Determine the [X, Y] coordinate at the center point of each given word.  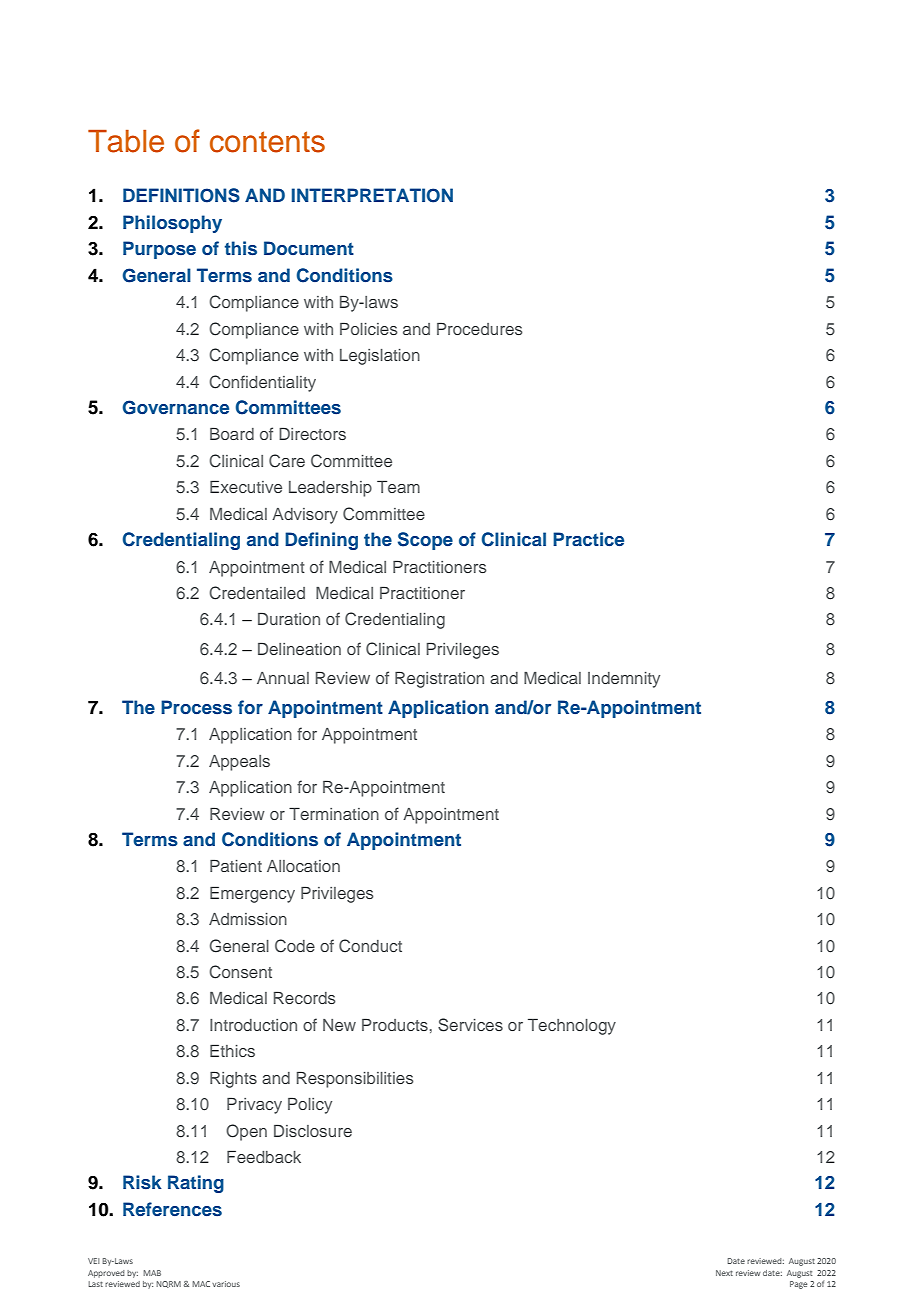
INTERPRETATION [372, 195]
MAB [152, 1273]
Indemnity [624, 680]
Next [724, 1273]
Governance [176, 407]
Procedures [480, 329]
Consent [240, 972]
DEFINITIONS [181, 195]
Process [196, 707]
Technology [572, 1027]
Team [398, 487]
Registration [439, 680]
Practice [588, 539]
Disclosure [313, 1131]
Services [470, 1025]
